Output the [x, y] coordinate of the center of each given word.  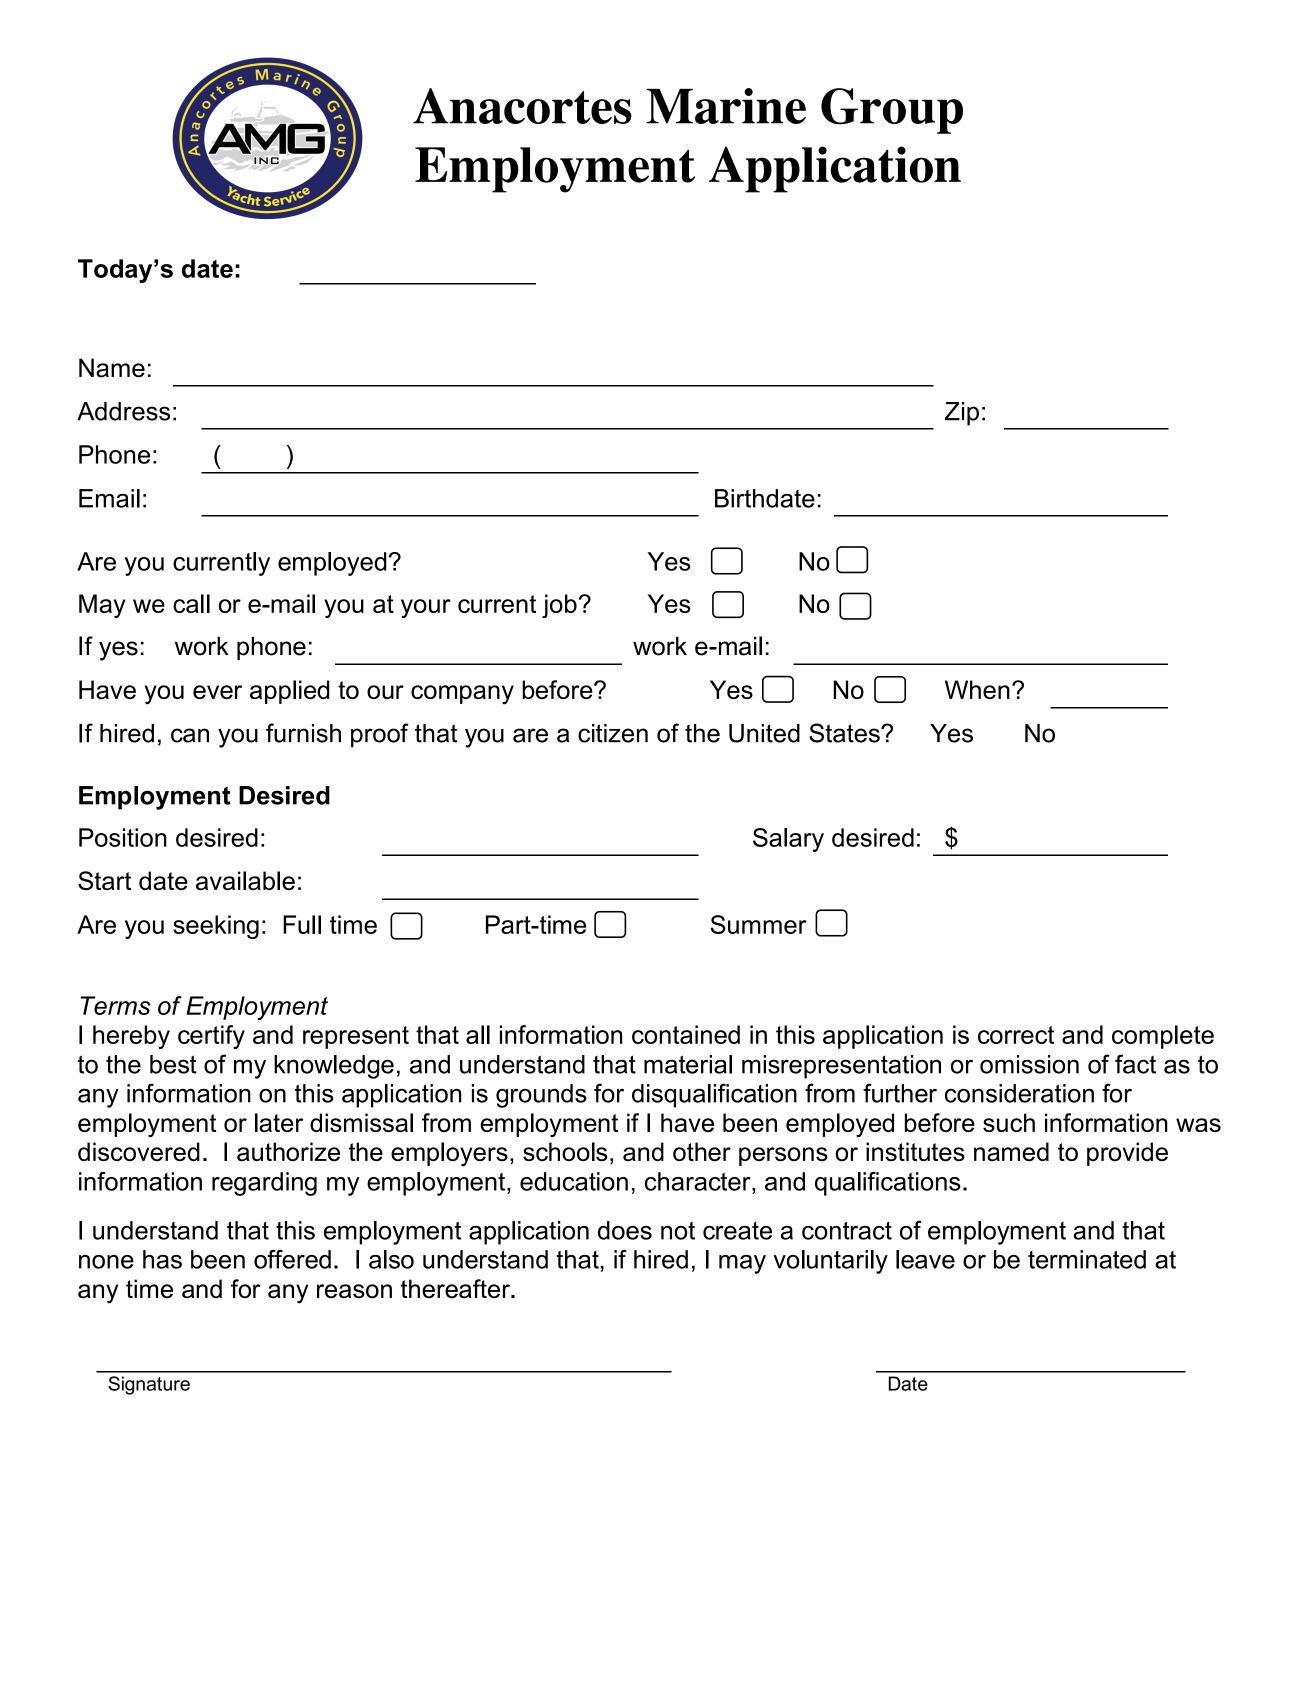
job [559, 606]
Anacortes [522, 106]
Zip [962, 414]
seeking [216, 927]
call [191, 603]
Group [892, 111]
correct [1016, 1035]
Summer [758, 924]
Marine [726, 106]
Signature [149, 1385]
